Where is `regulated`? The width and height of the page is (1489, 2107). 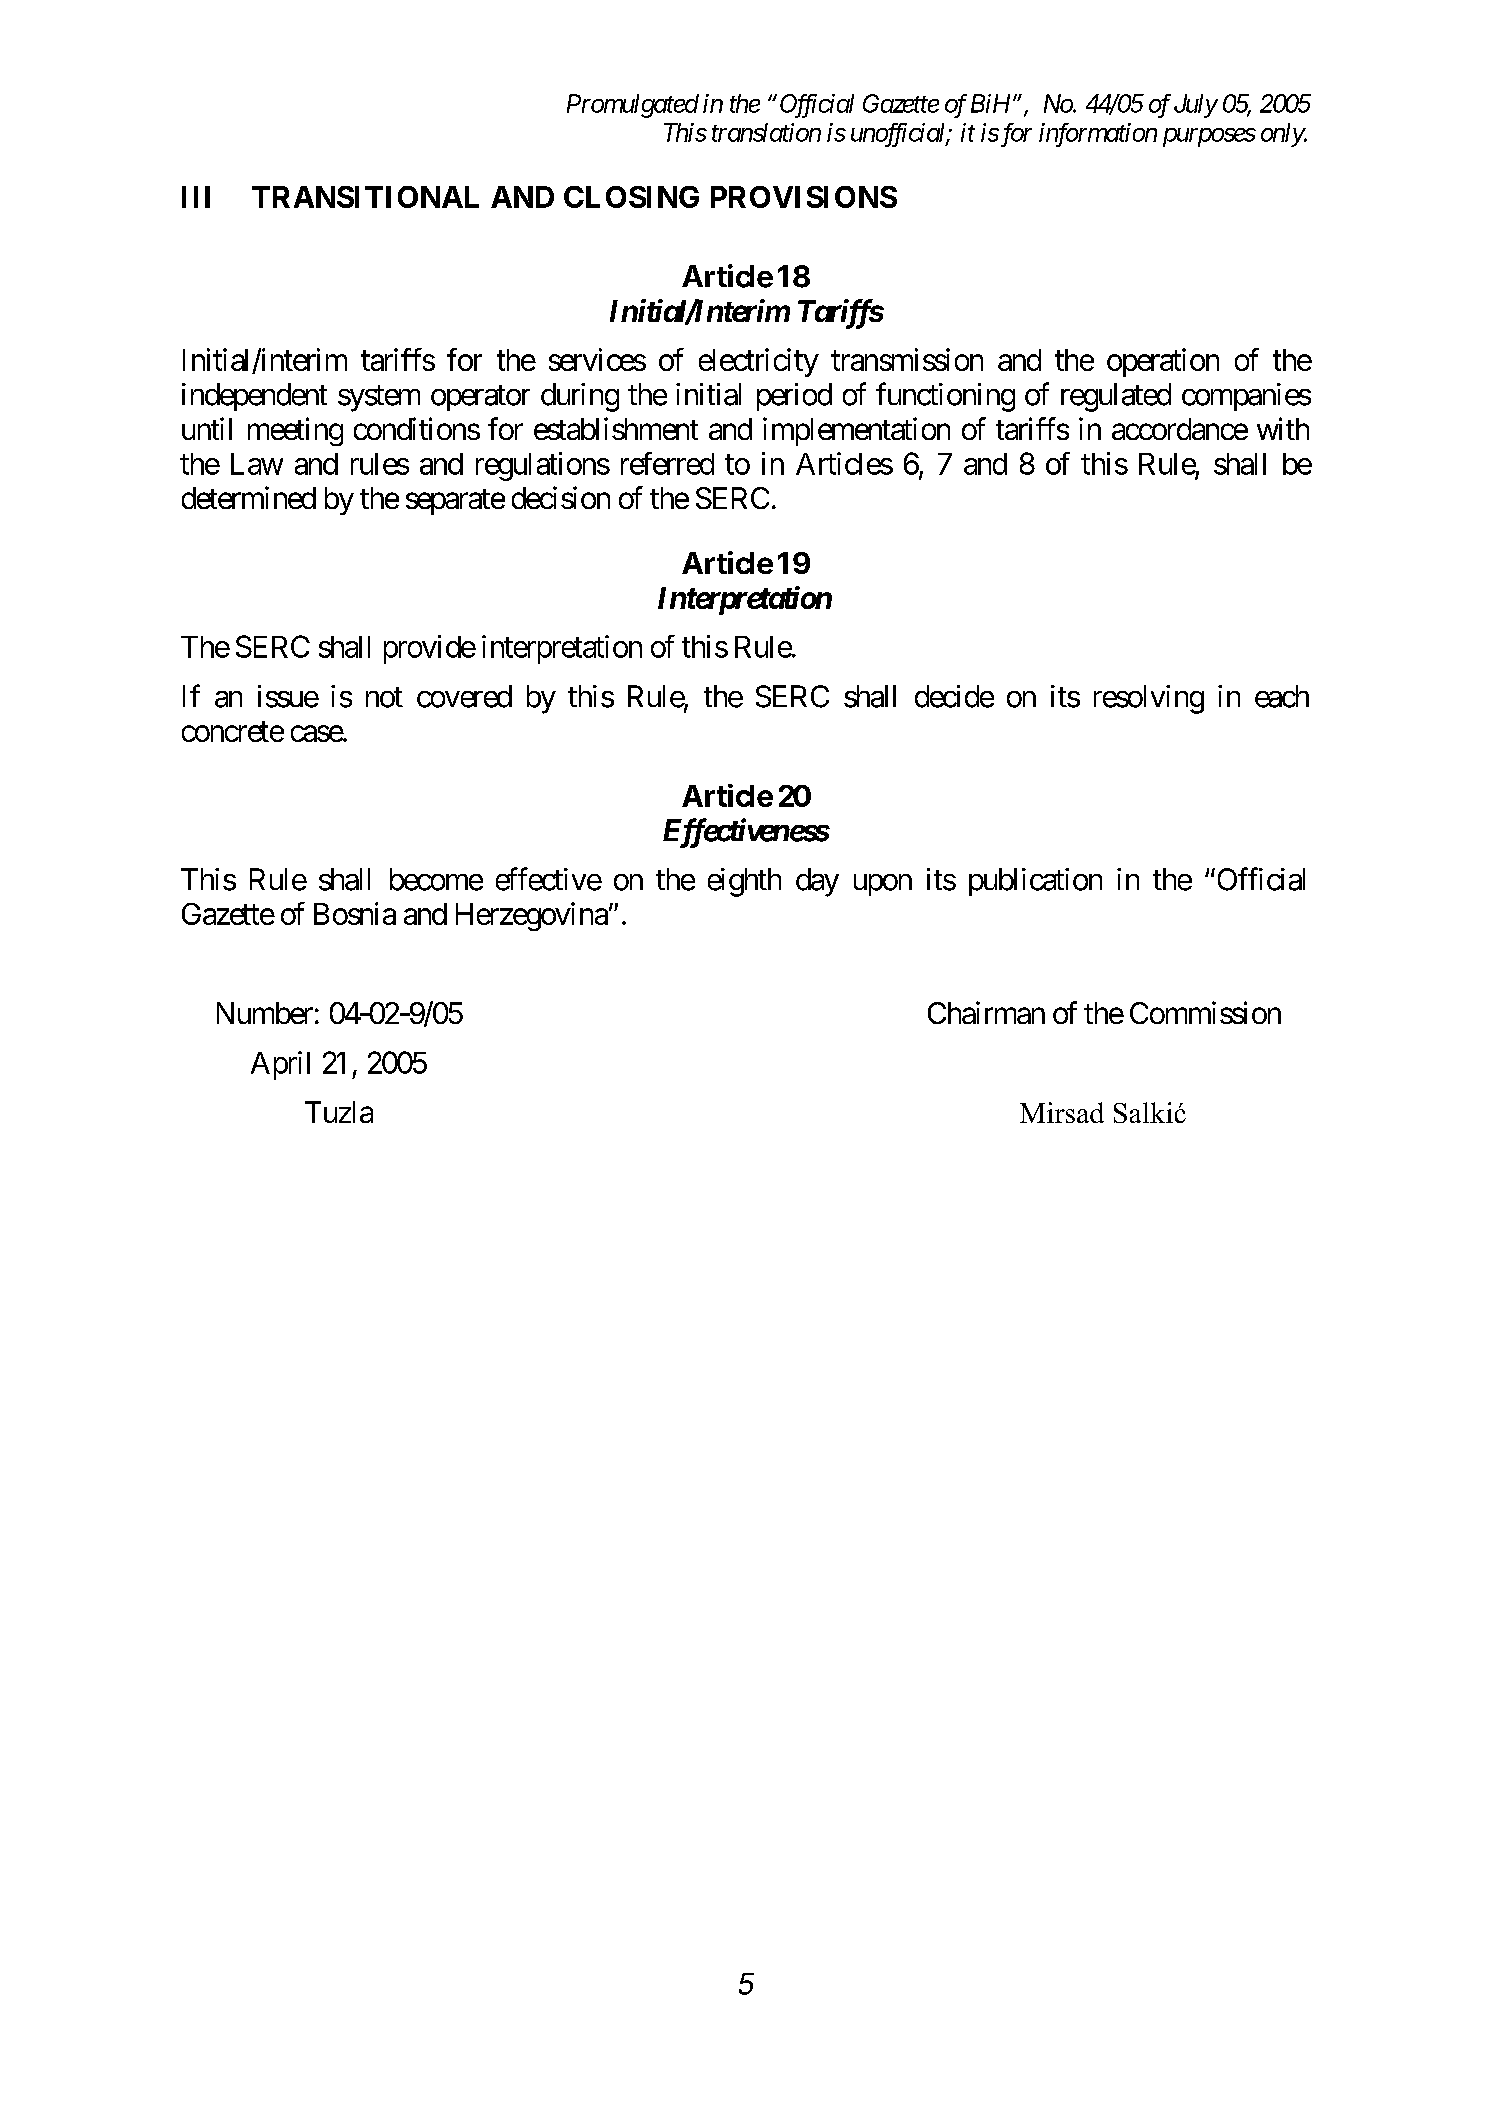 regulated is located at coordinates (1116, 397).
